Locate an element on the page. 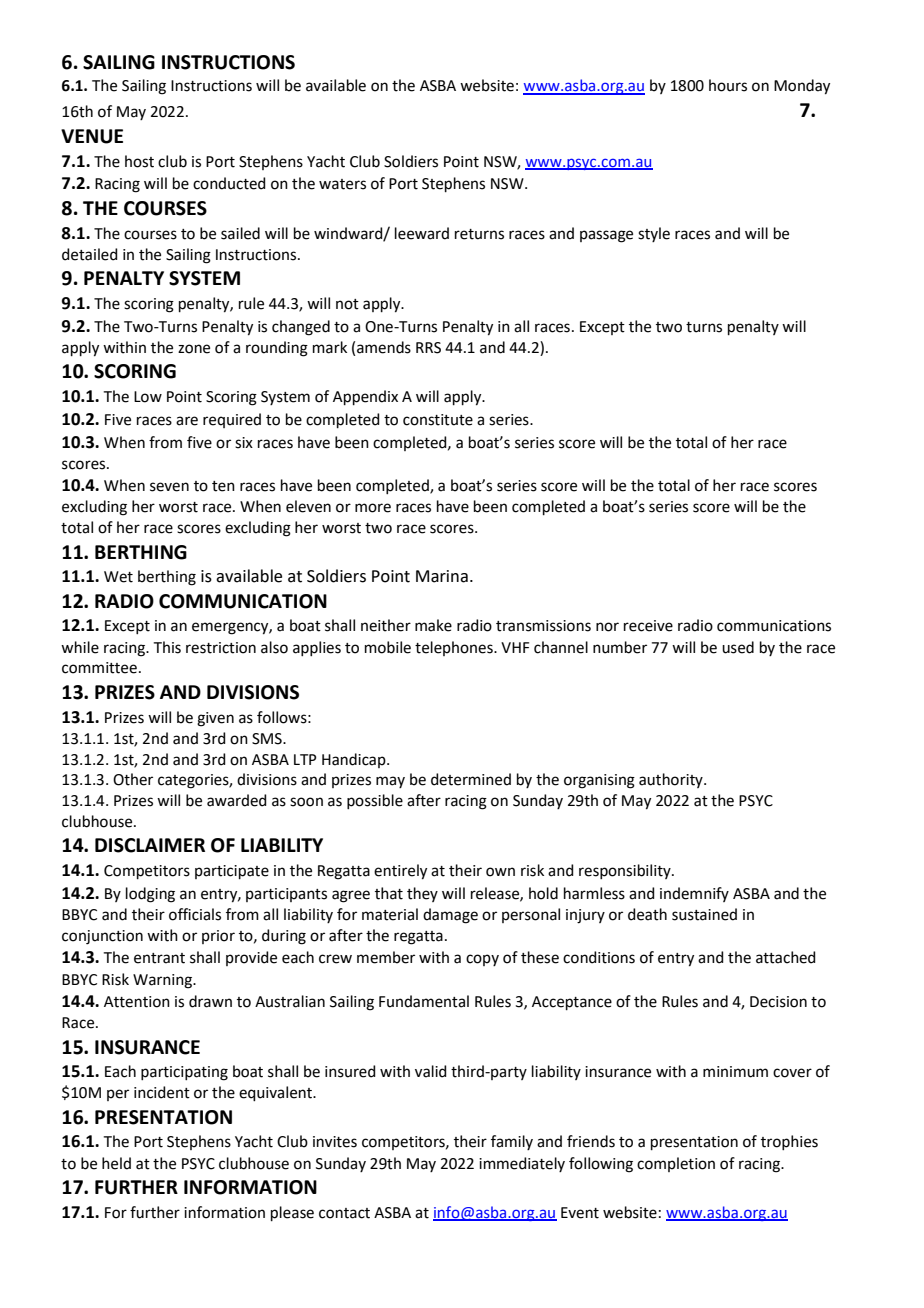  style is located at coordinates (654, 234).
